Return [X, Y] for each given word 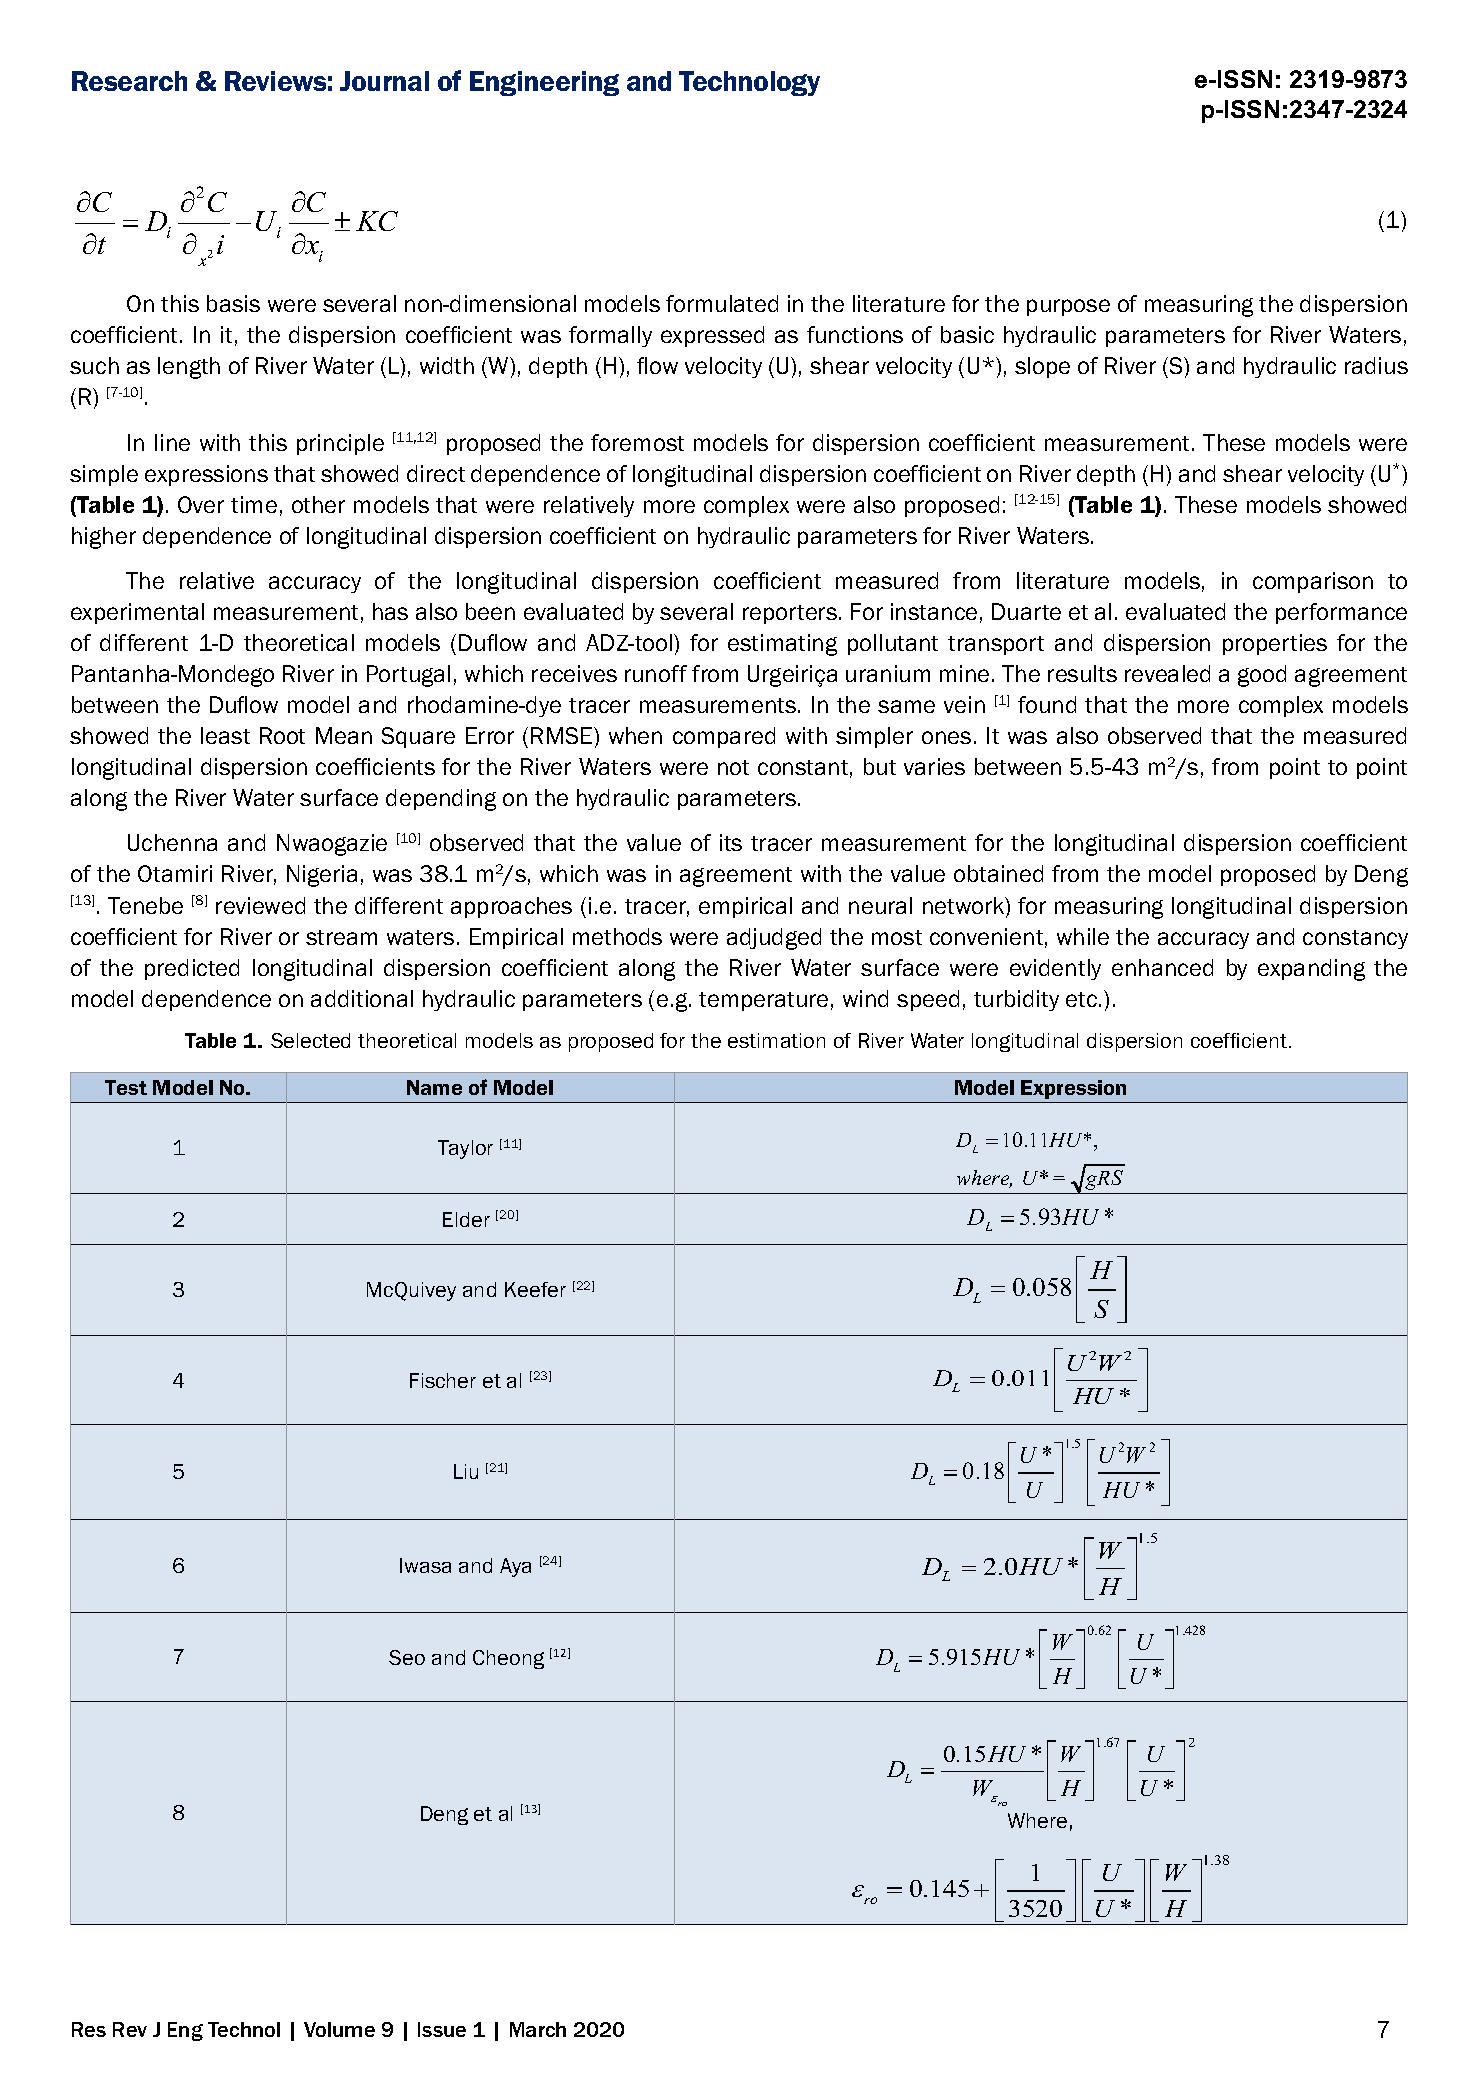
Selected [310, 1040]
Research [129, 81]
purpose [1068, 307]
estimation [776, 1040]
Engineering [544, 83]
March [538, 2029]
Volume [339, 2029]
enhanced [1162, 967]
